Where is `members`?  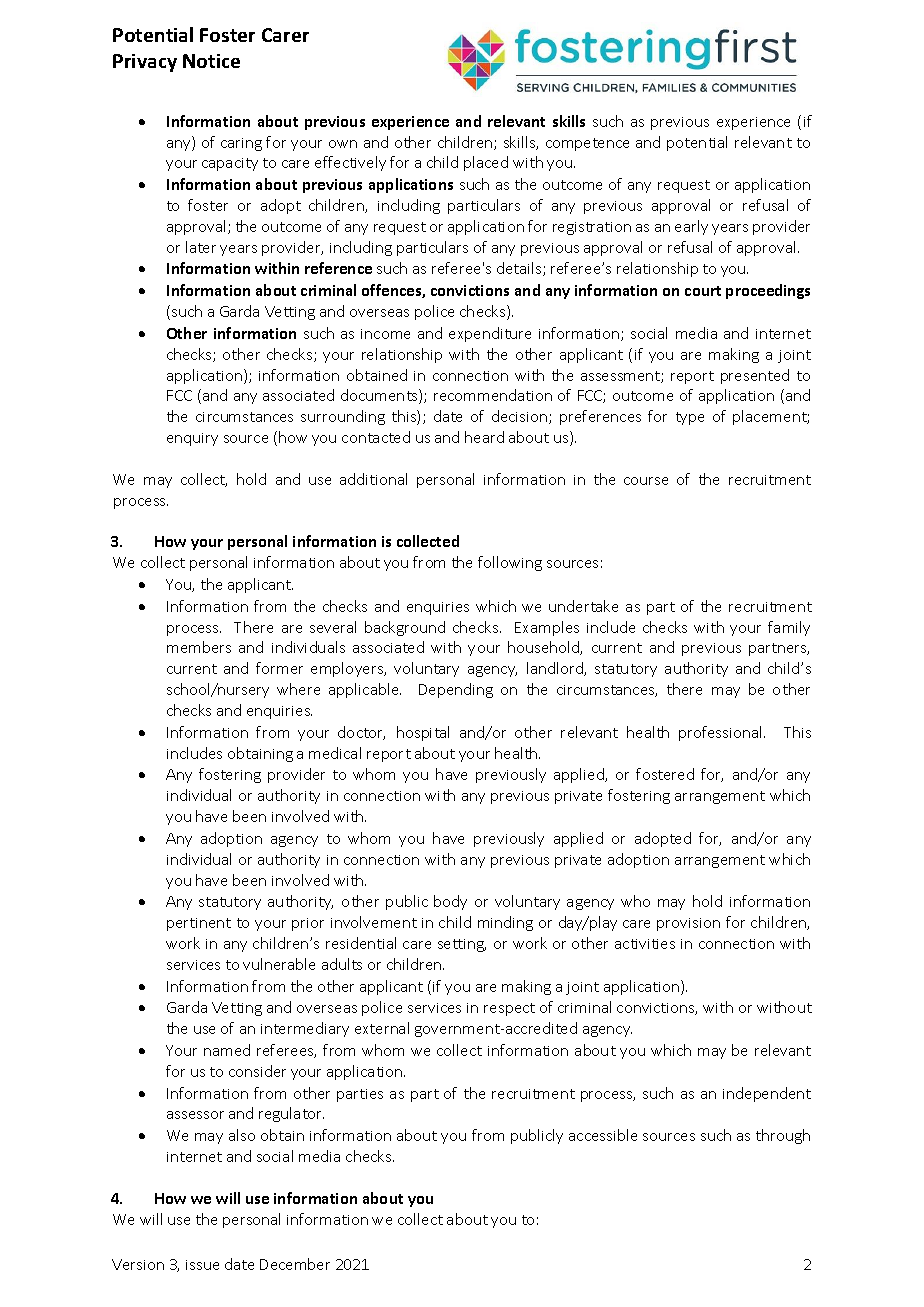 members is located at coordinates (199, 647).
